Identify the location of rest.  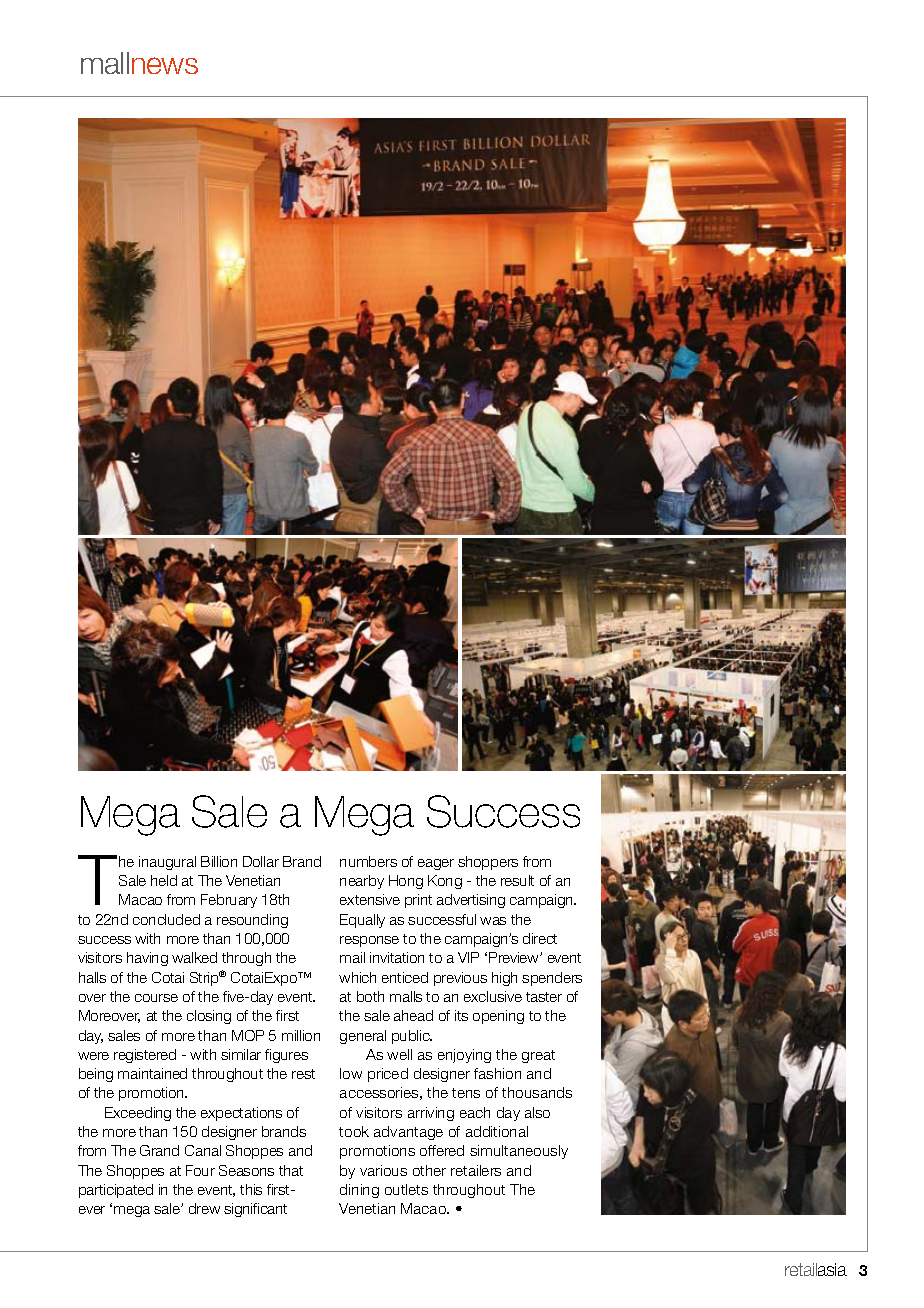
(303, 1074).
